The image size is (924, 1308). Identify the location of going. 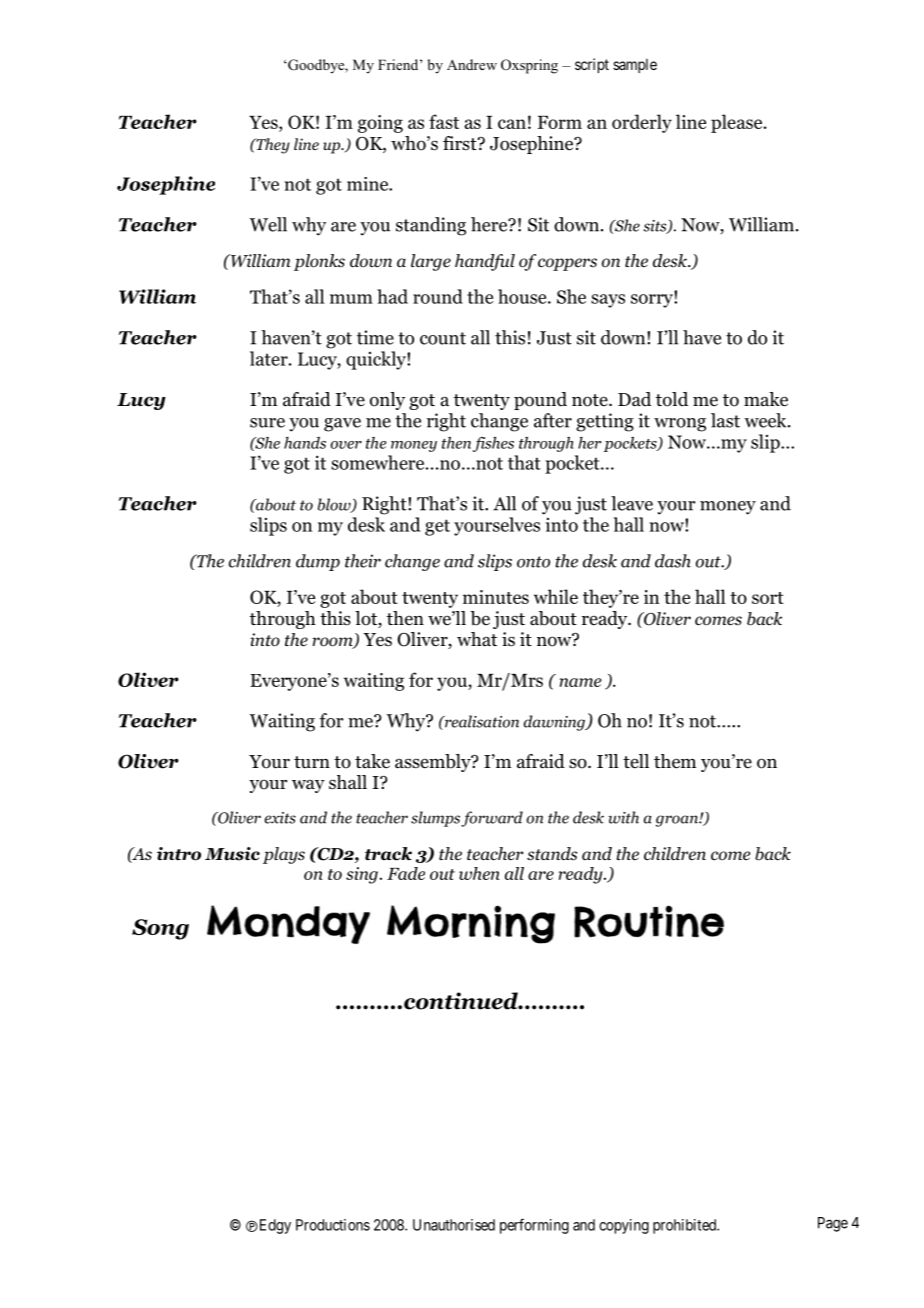
(380, 124).
